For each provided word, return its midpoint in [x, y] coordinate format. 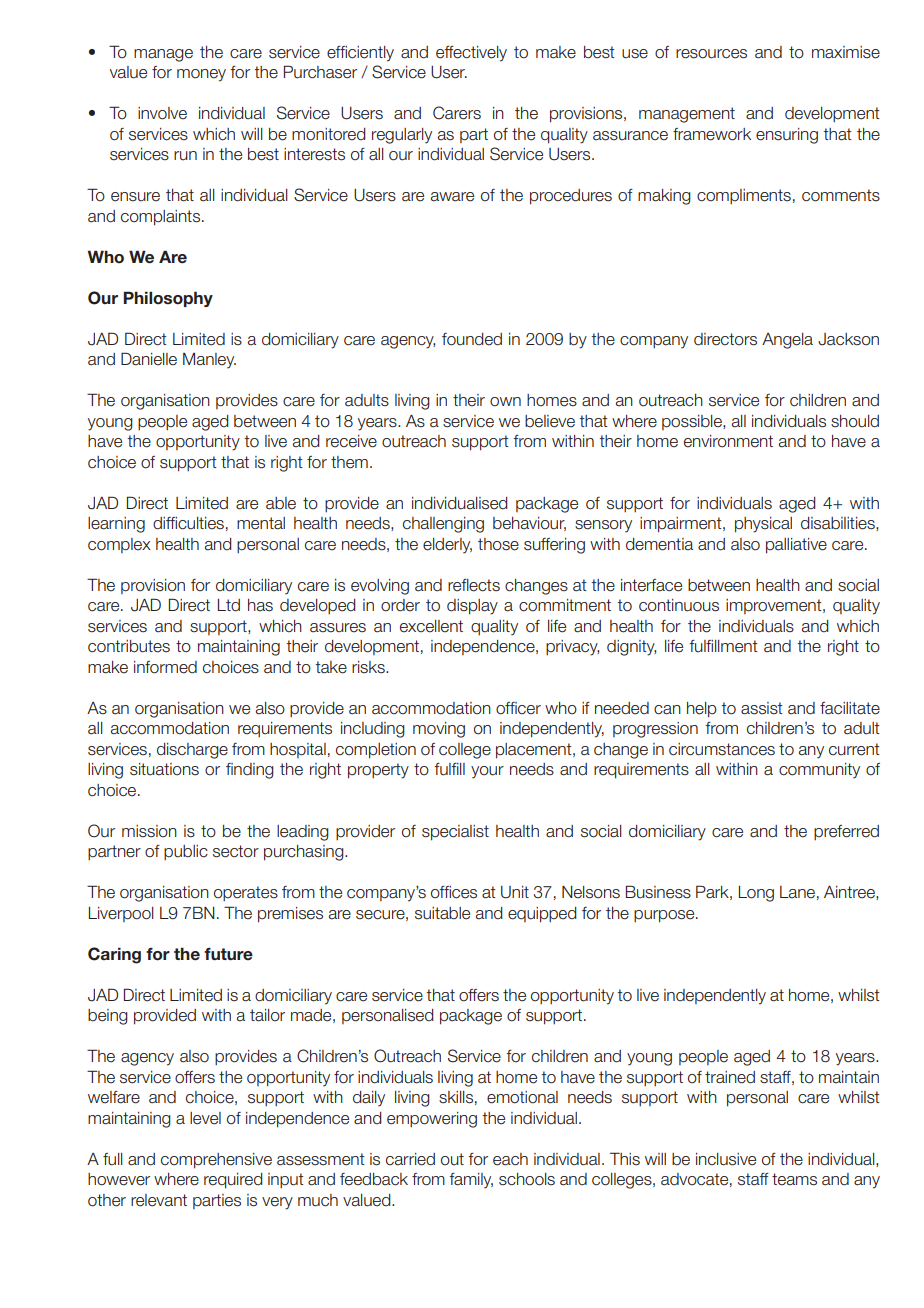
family [471, 1181]
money [201, 75]
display [472, 607]
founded [472, 339]
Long [756, 894]
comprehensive [216, 1161]
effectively [471, 54]
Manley [209, 361]
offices [454, 892]
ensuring [787, 136]
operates [246, 893]
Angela [787, 341]
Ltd [229, 605]
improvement [775, 606]
